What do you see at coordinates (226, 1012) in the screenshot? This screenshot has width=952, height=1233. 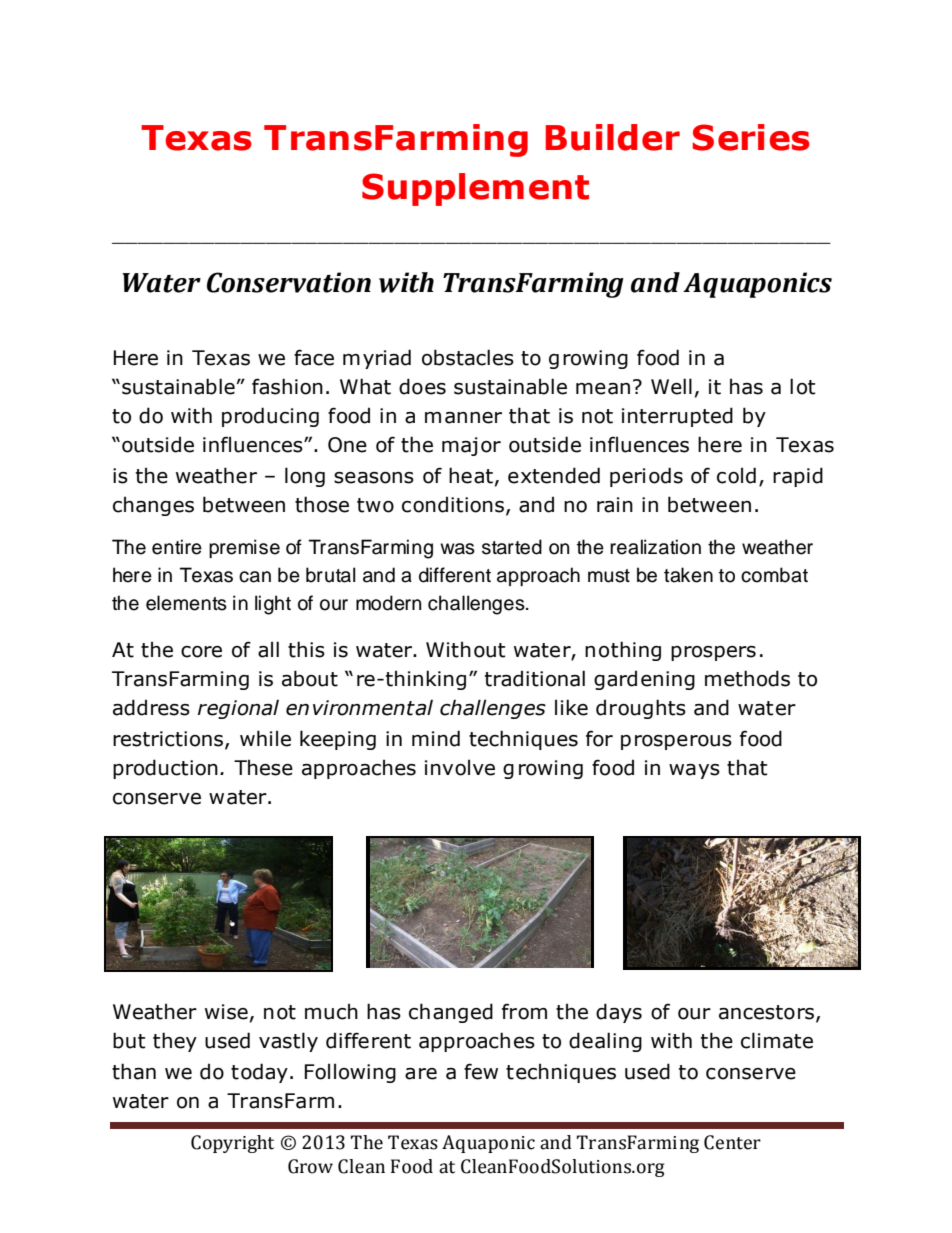 I see `wise` at bounding box center [226, 1012].
